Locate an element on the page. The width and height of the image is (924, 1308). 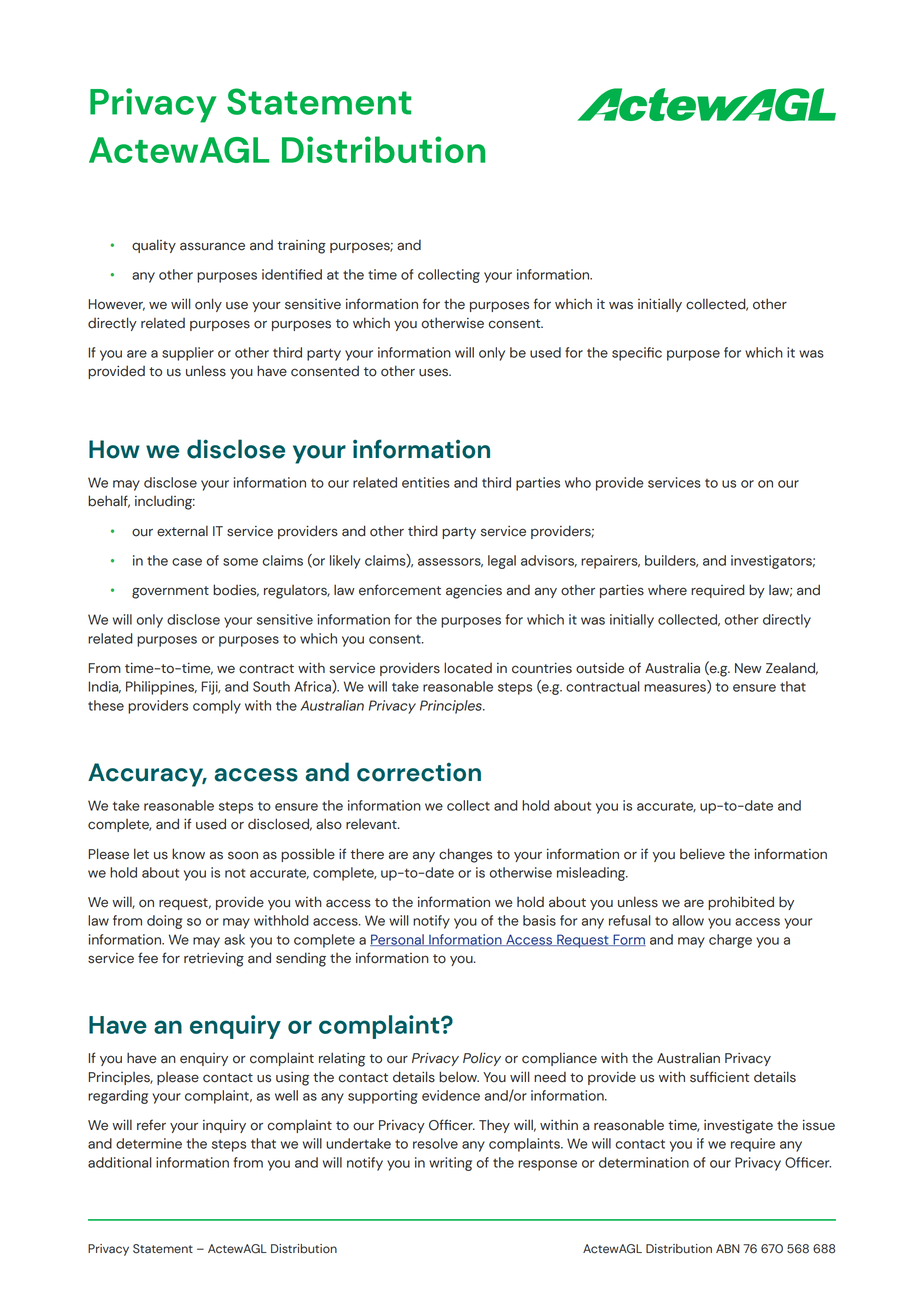
assurance is located at coordinates (212, 246).
